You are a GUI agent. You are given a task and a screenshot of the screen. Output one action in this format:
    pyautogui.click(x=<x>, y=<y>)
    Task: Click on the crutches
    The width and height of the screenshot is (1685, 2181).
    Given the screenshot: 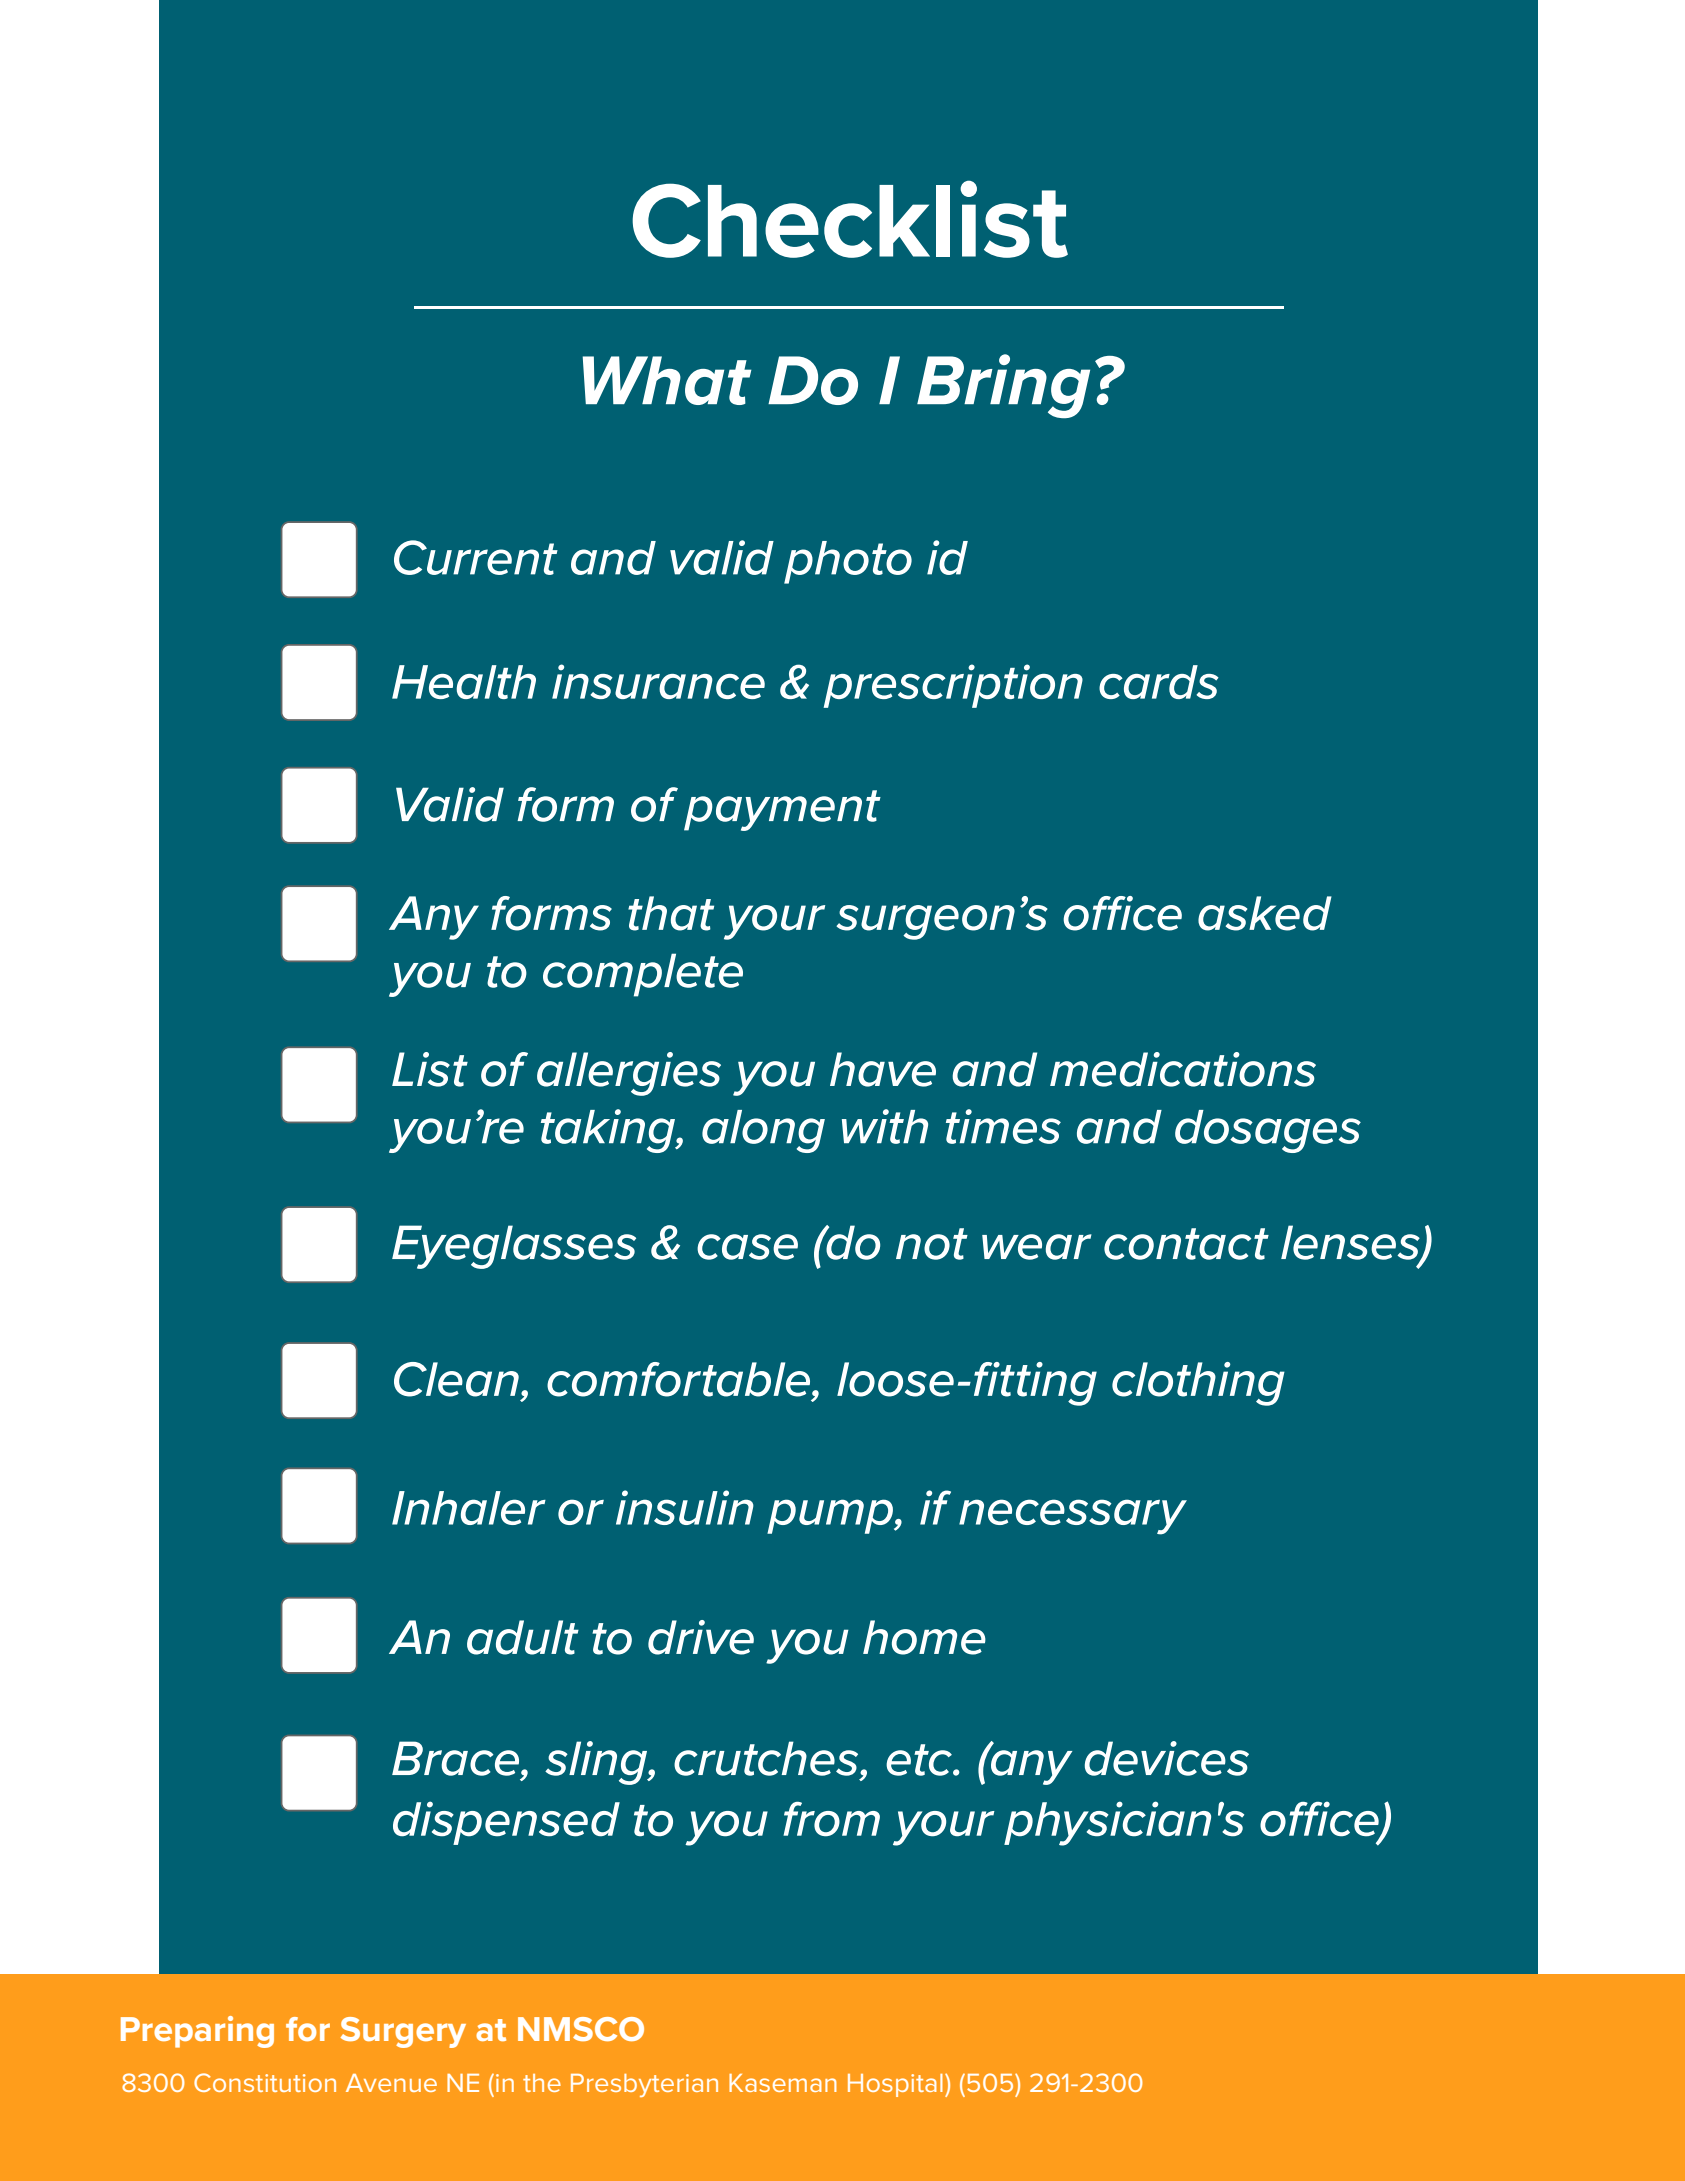 What is the action you would take?
    pyautogui.click(x=767, y=1758)
